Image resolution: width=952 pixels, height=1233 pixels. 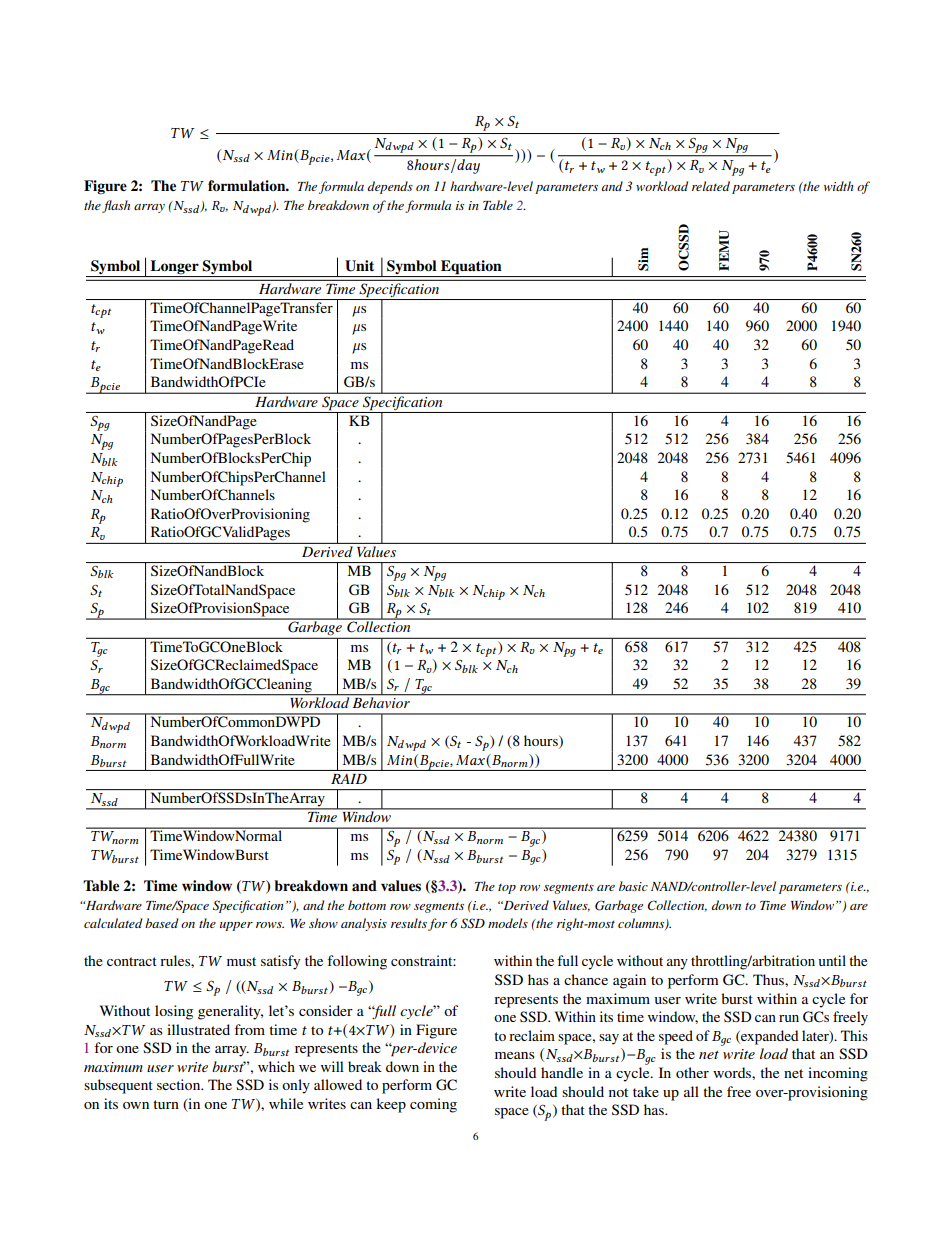 I want to click on any, so click(x=677, y=964).
